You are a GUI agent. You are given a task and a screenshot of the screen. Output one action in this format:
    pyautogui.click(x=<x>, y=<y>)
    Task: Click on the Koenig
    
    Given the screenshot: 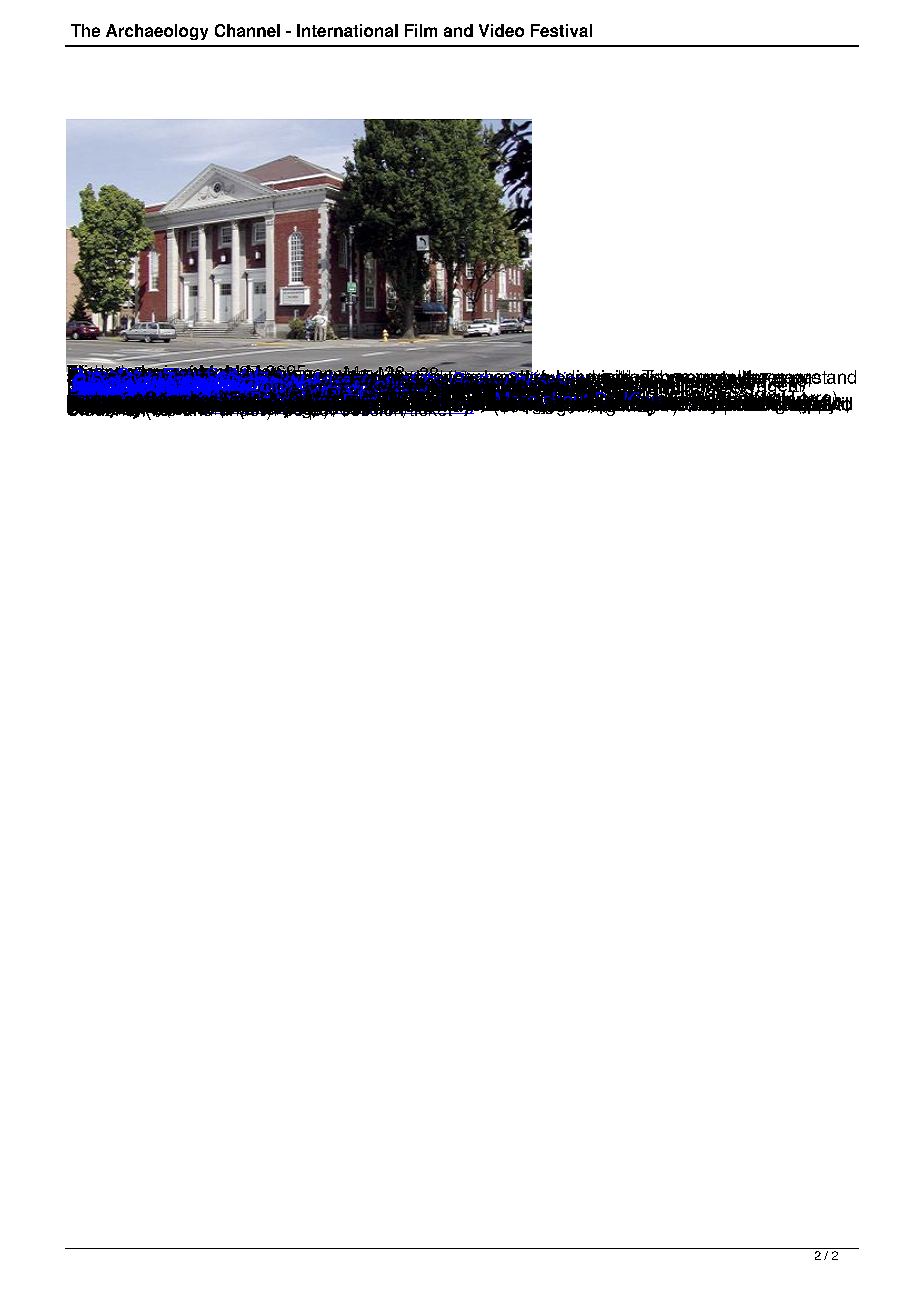 What is the action you would take?
    pyautogui.click(x=513, y=387)
